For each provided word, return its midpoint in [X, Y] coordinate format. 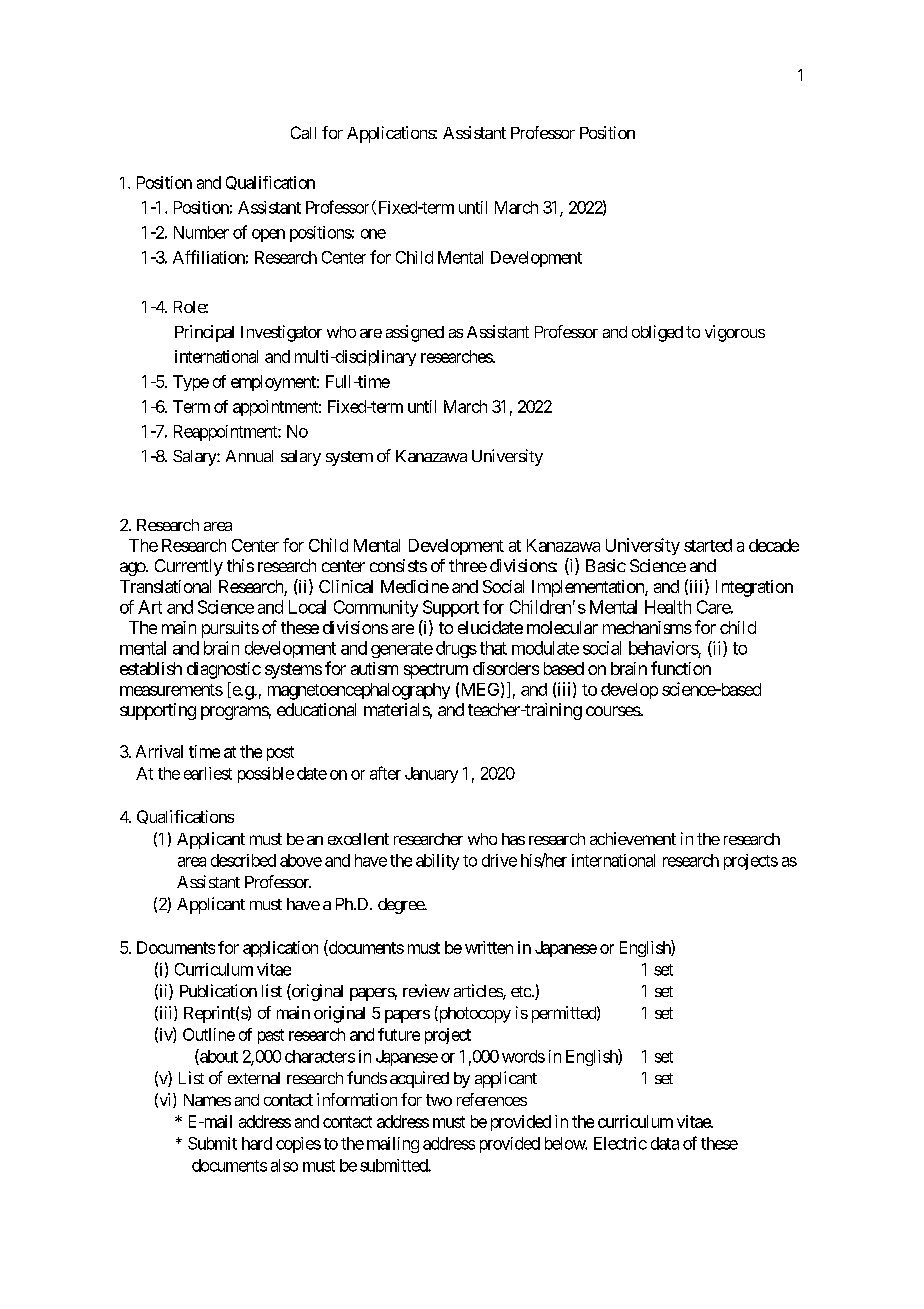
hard [257, 1143]
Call [303, 132]
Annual [249, 456]
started [708, 545]
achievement [633, 838]
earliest [208, 773]
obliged [657, 333]
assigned [415, 333]
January [431, 775]
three [468, 565]
